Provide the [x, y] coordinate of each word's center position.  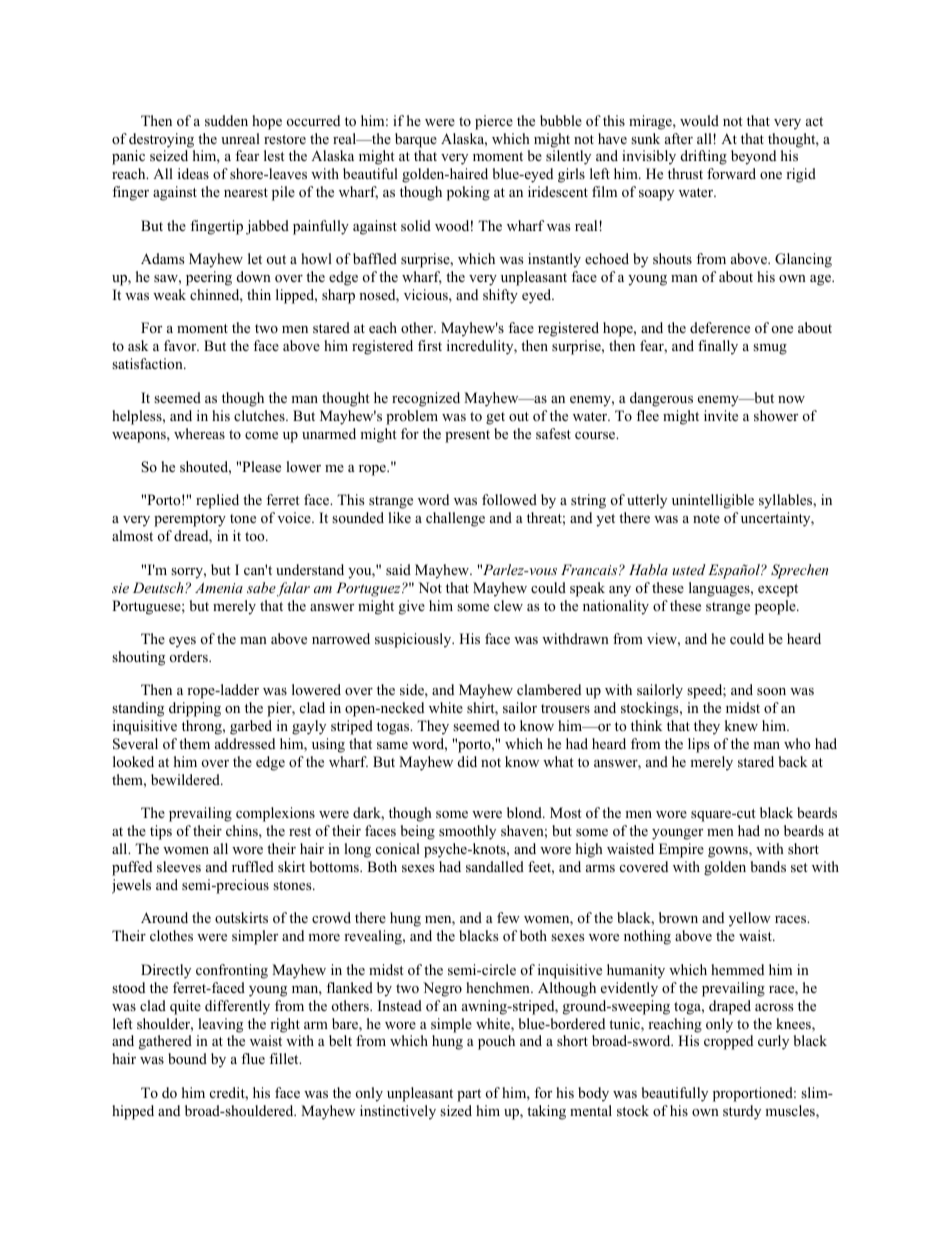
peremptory [190, 520]
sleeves [179, 866]
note [706, 519]
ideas [193, 173]
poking [468, 193]
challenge [455, 519]
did [467, 761]
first [430, 345]
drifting [704, 157]
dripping [195, 709]
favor [181, 345]
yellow [750, 919]
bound [187, 1059]
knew [741, 725]
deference [720, 327]
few [508, 917]
